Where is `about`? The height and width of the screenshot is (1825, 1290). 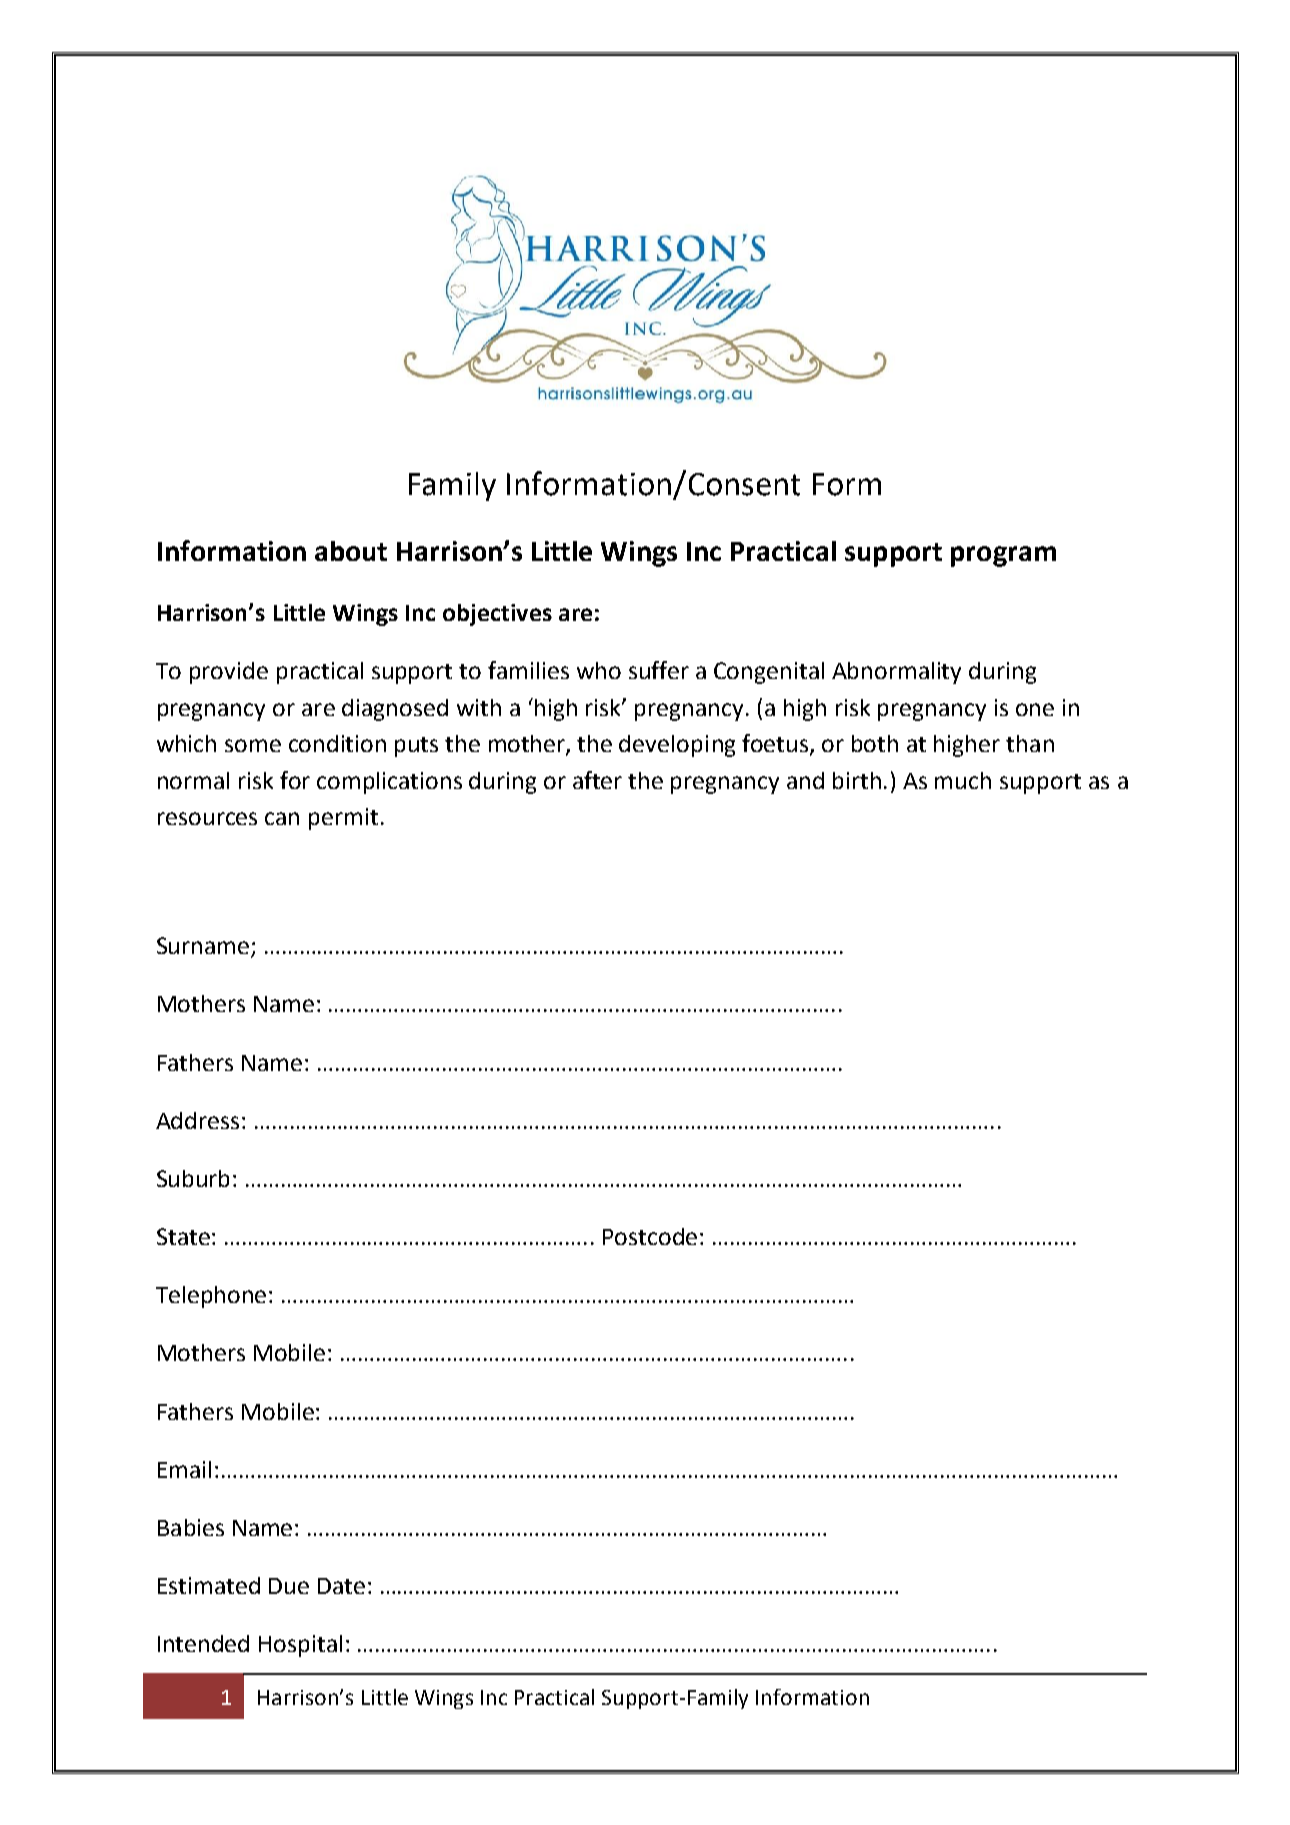
about is located at coordinates (351, 551).
